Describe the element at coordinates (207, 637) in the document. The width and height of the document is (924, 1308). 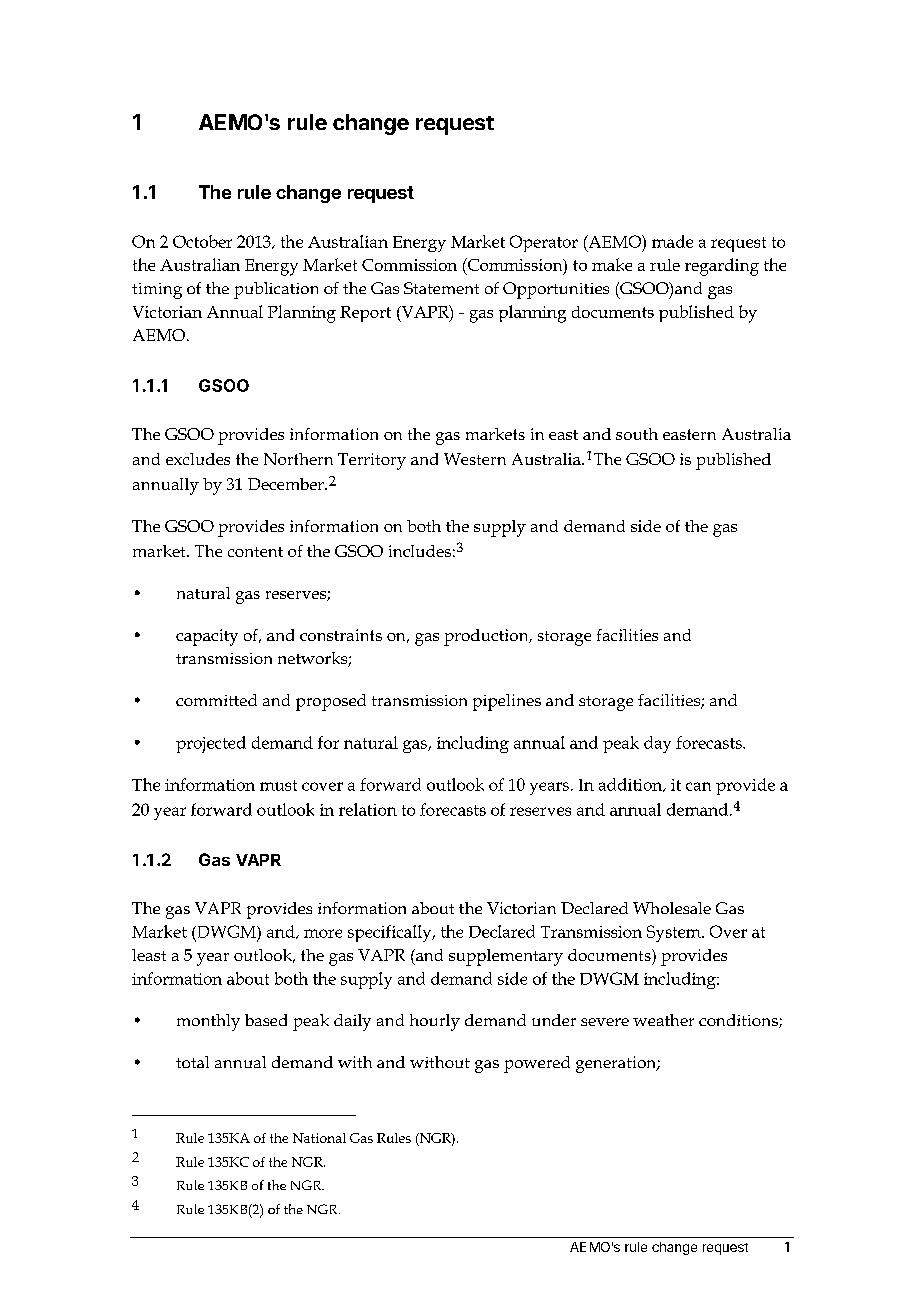
I see `capacity` at that location.
